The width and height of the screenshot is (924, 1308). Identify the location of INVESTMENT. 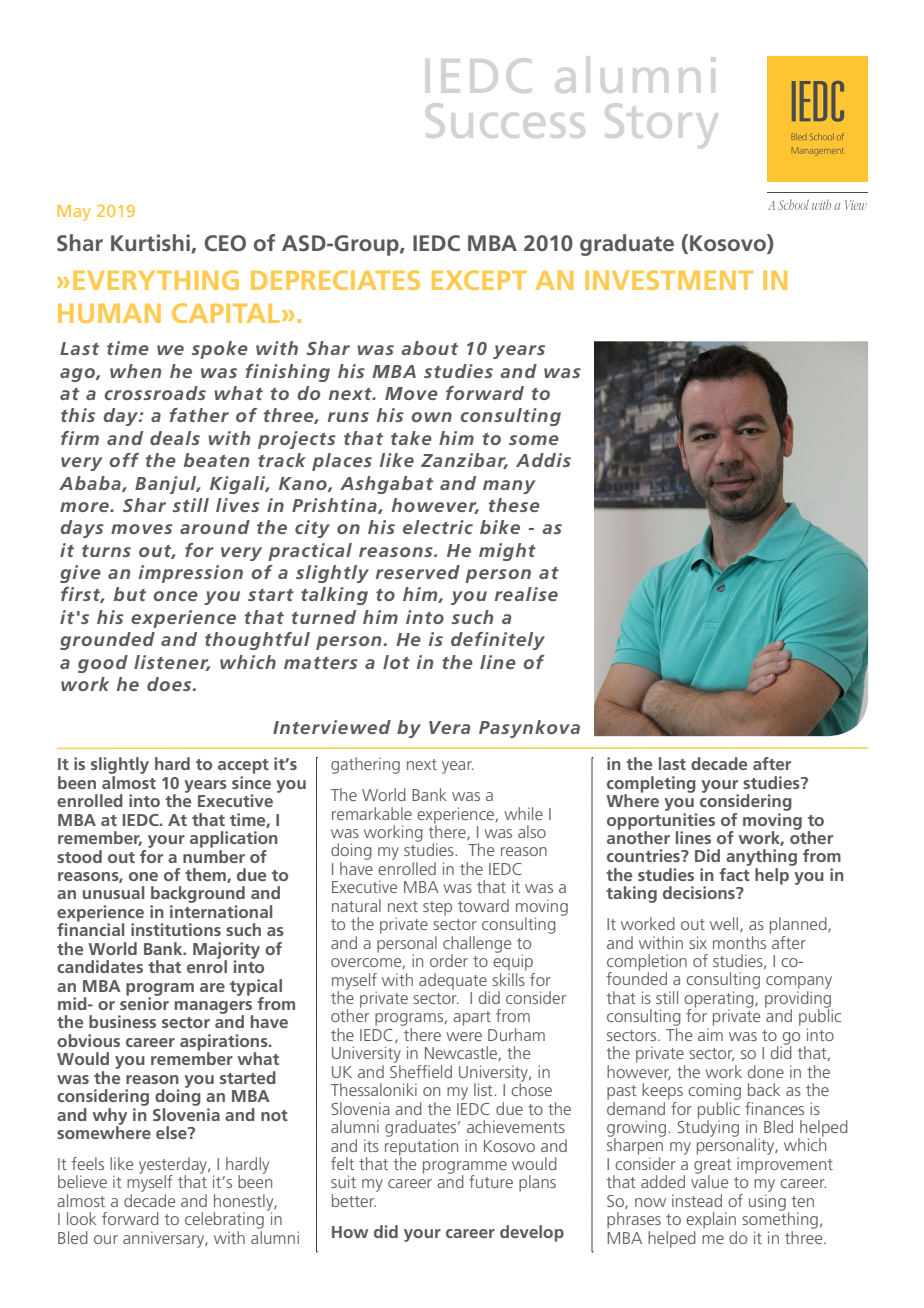
(669, 280).
